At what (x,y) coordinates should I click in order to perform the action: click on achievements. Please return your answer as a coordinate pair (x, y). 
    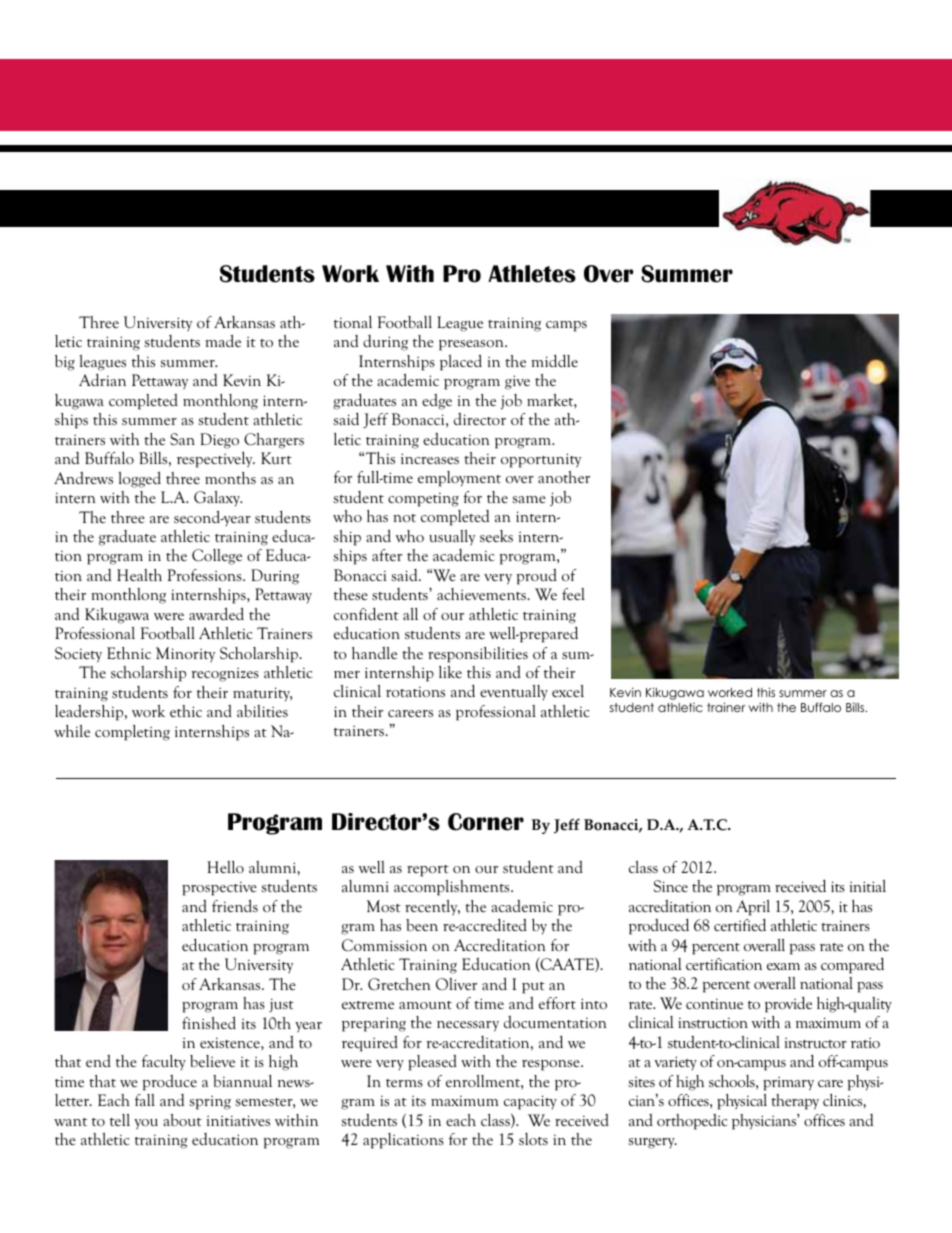
    Looking at the image, I should click on (482, 594).
